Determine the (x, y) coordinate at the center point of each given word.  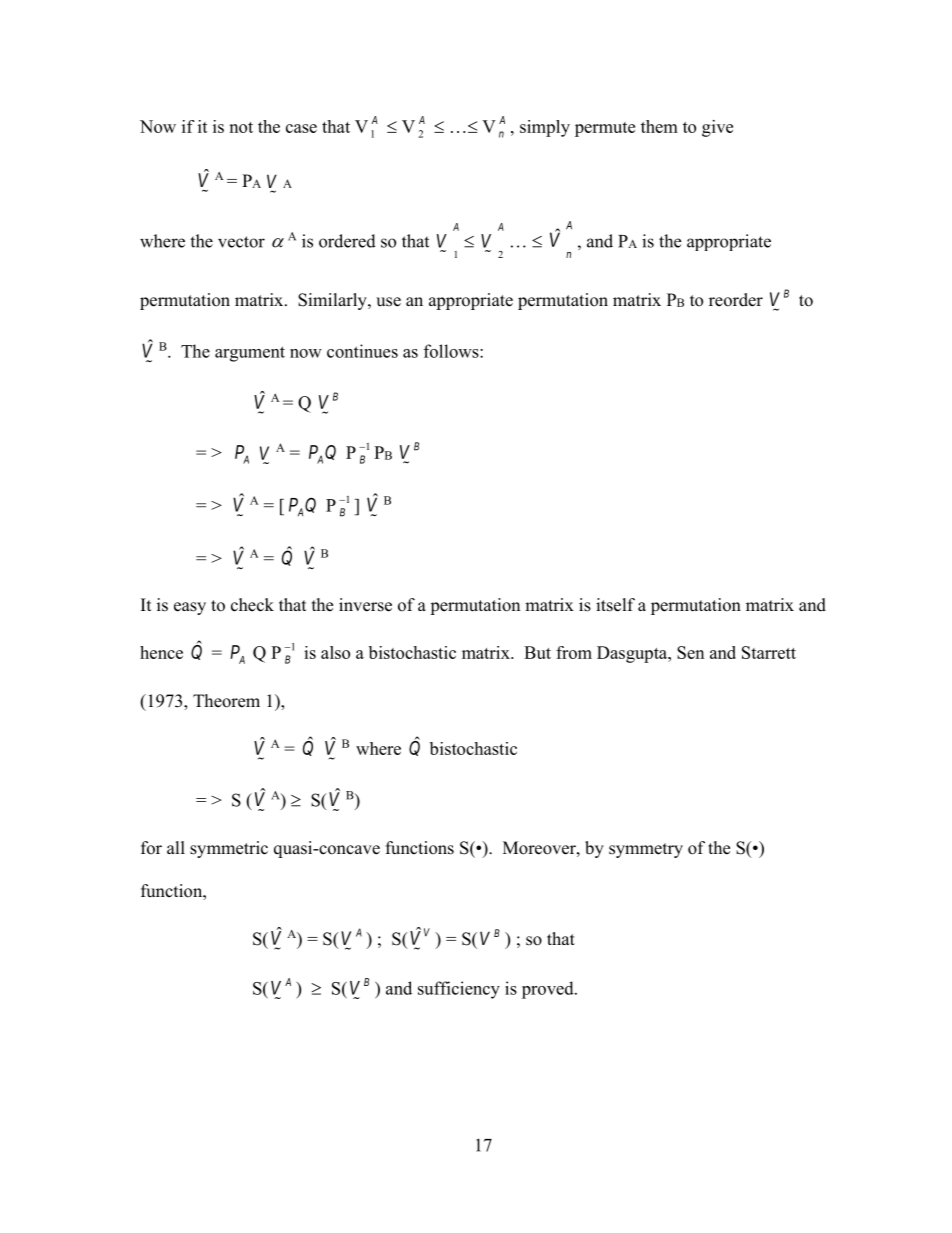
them (659, 126)
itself (615, 605)
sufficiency (459, 990)
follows (452, 351)
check (252, 605)
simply (545, 128)
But (537, 652)
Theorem (226, 701)
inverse (365, 605)
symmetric (229, 849)
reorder (736, 300)
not (241, 127)
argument (250, 354)
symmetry (646, 850)
